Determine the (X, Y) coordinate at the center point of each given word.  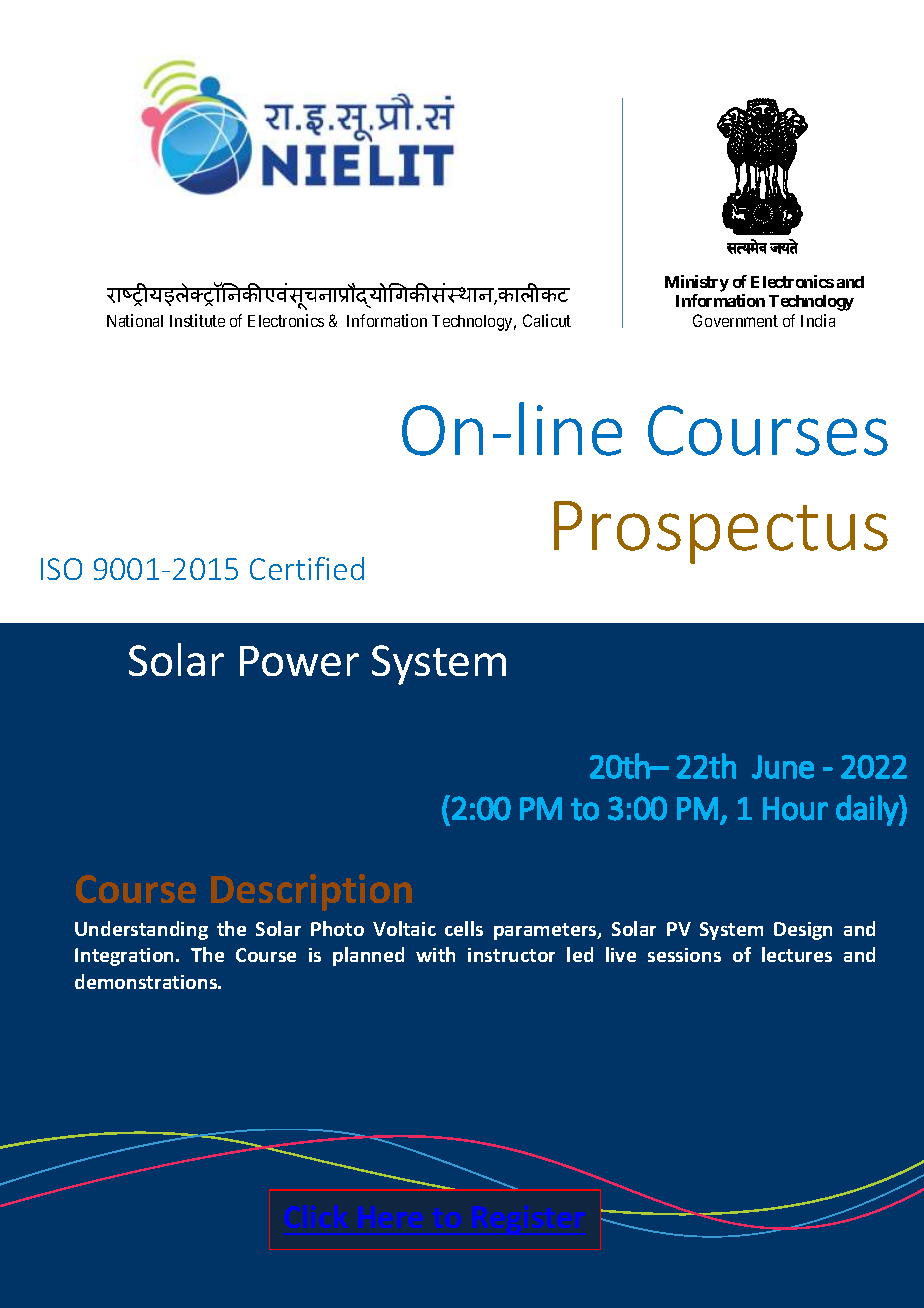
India (818, 320)
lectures (797, 954)
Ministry (697, 283)
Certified (307, 568)
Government (735, 320)
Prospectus (721, 532)
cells (464, 928)
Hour (795, 809)
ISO (61, 569)
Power (299, 661)
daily (868, 810)
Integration (126, 957)
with (435, 954)
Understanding (141, 930)
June (783, 767)
